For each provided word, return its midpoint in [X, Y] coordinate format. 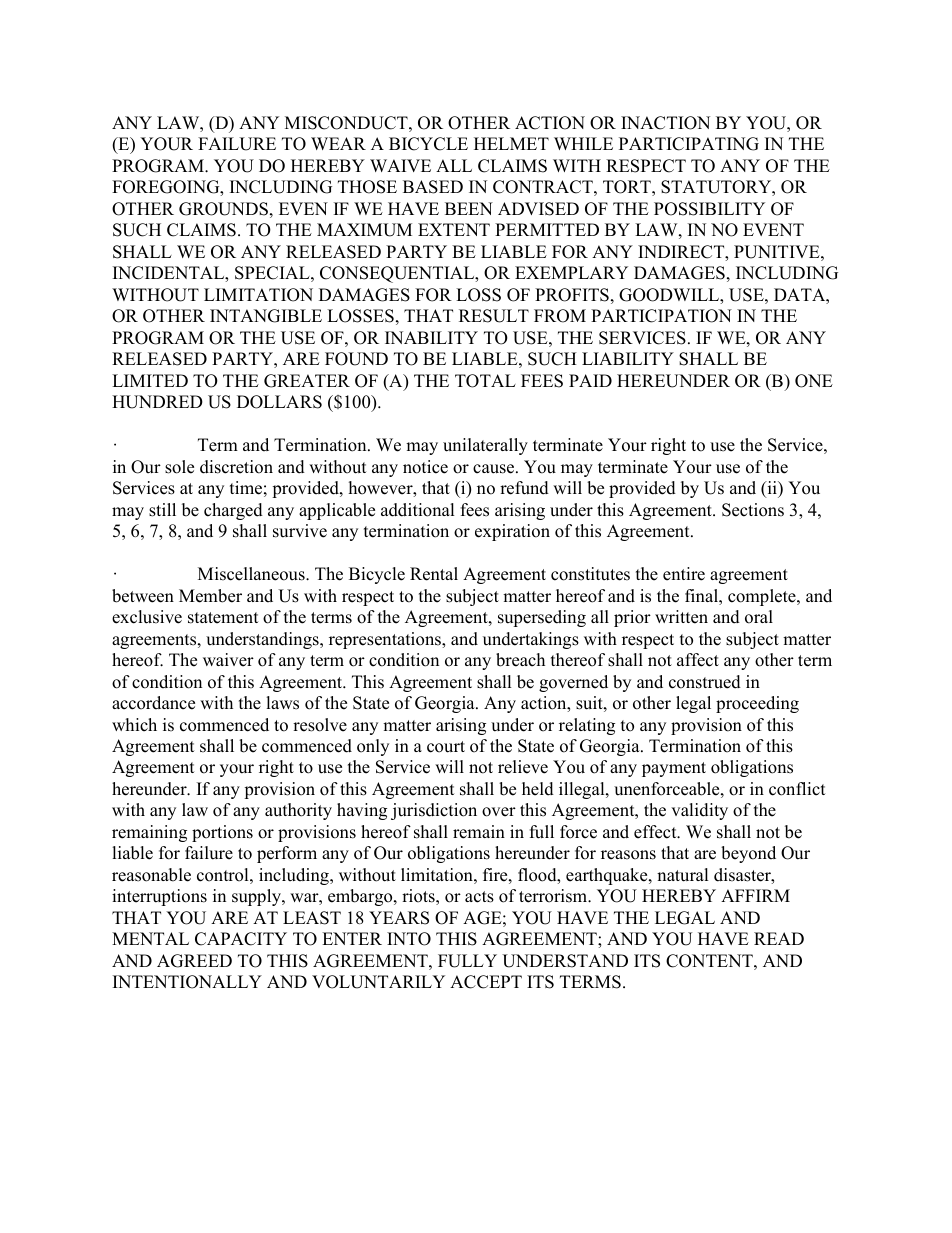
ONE [814, 381]
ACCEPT [486, 982]
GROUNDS [223, 209]
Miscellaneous [252, 574]
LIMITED [150, 380]
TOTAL [485, 381]
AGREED [194, 961]
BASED [433, 187]
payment [674, 769]
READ [779, 938]
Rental [434, 574]
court [446, 747]
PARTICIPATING [689, 144]
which [134, 725]
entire [684, 574]
